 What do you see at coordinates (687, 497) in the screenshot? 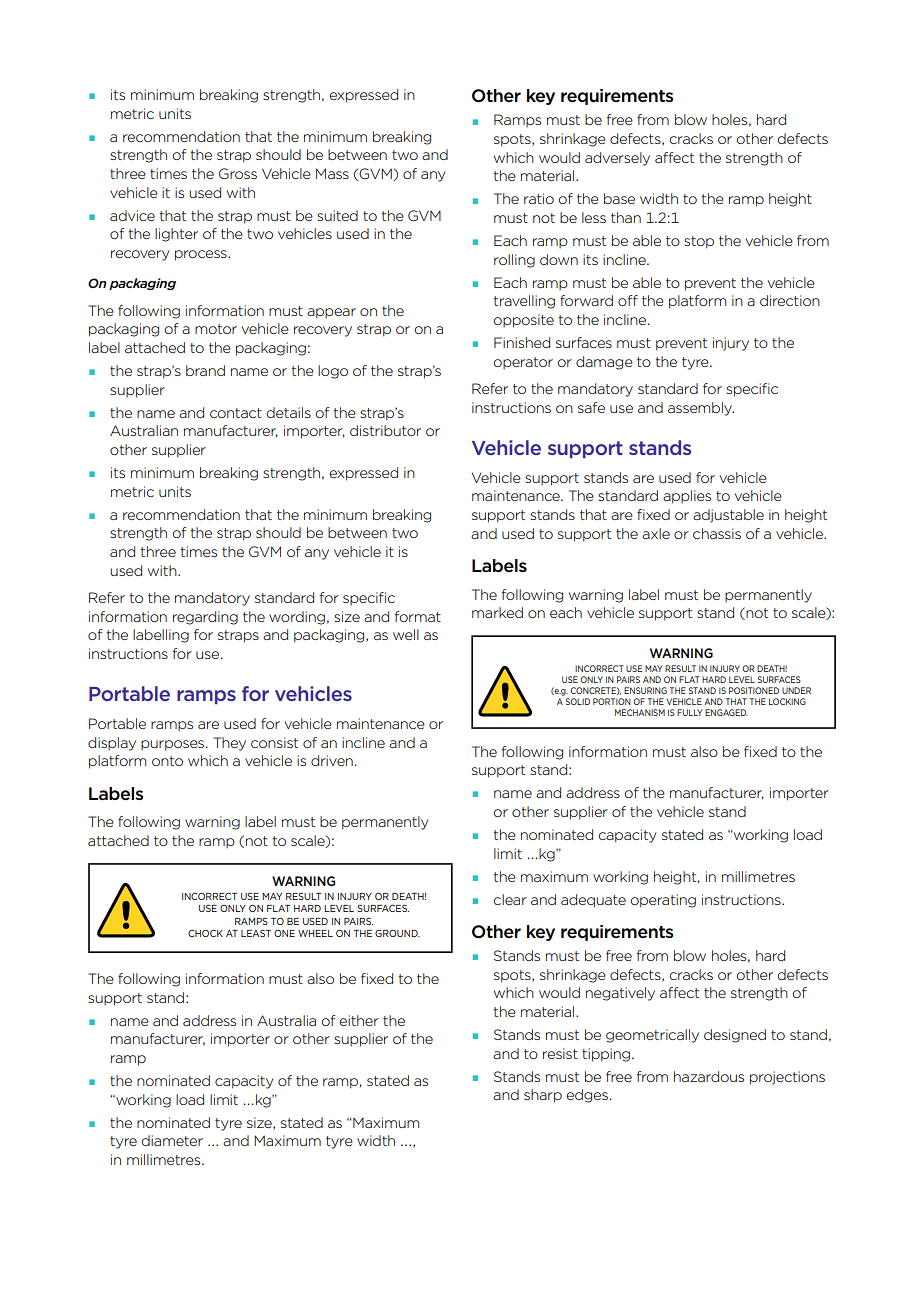
I see `applies` at bounding box center [687, 497].
